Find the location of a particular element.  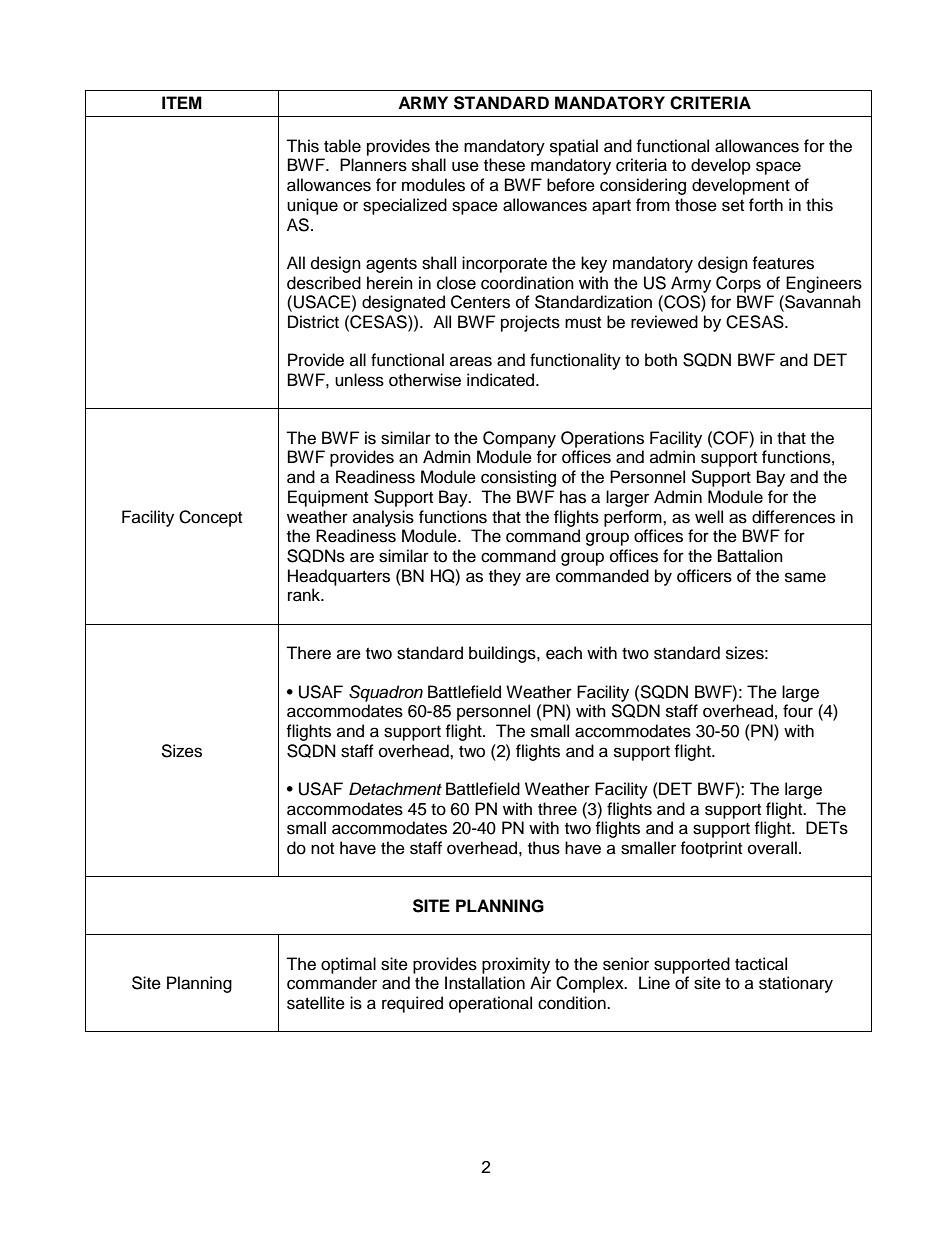

satellite is located at coordinates (316, 1003).
